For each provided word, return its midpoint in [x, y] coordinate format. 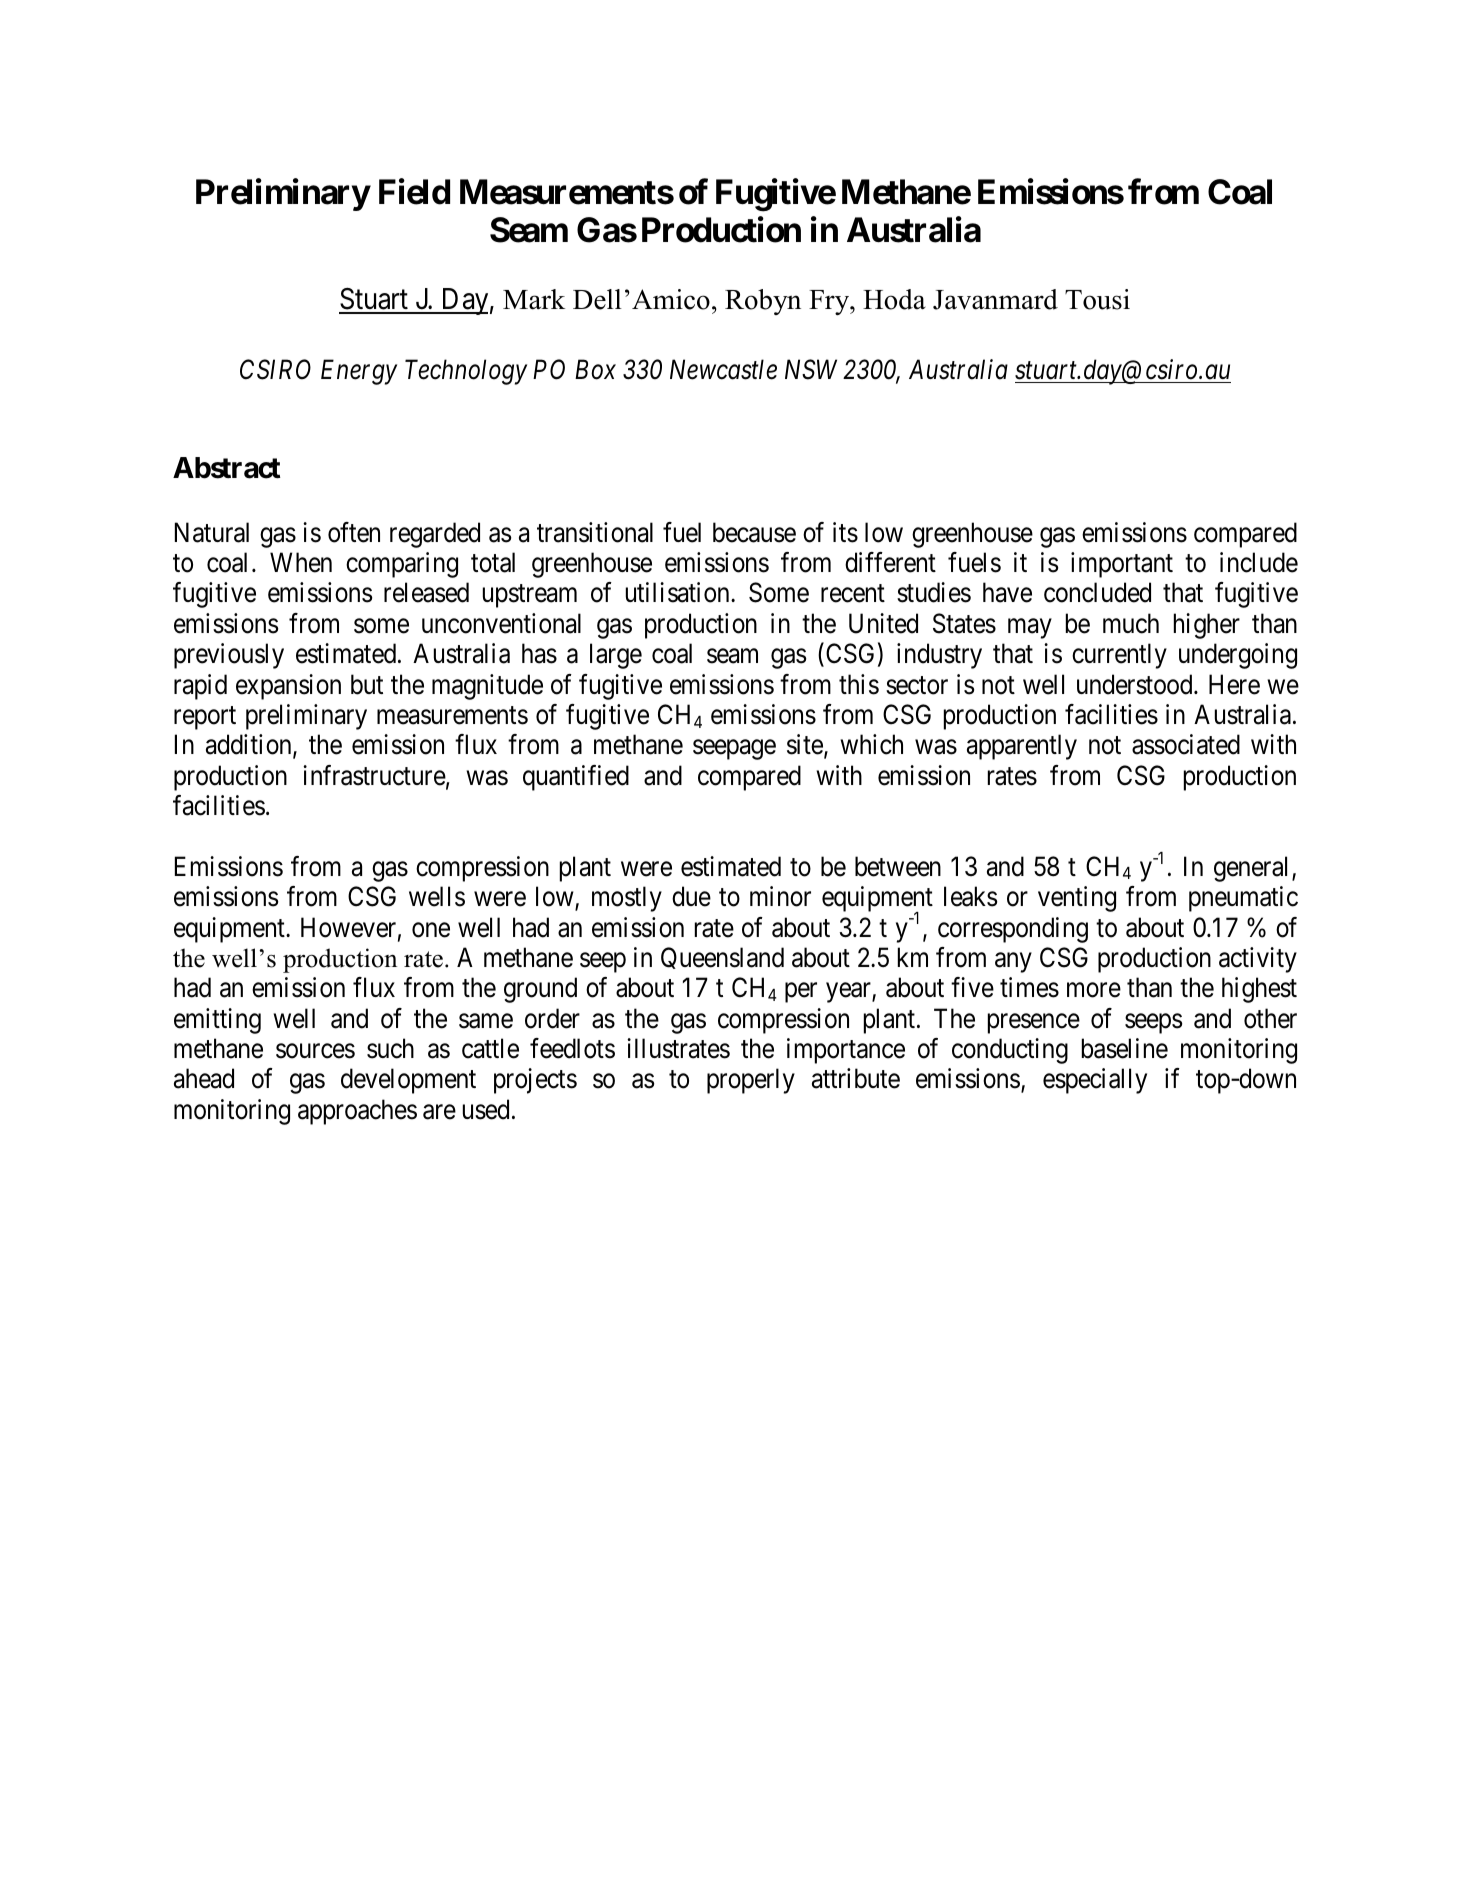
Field [414, 191]
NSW [811, 369]
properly [751, 1081]
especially [1095, 1081]
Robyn [763, 302]
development [408, 1081]
